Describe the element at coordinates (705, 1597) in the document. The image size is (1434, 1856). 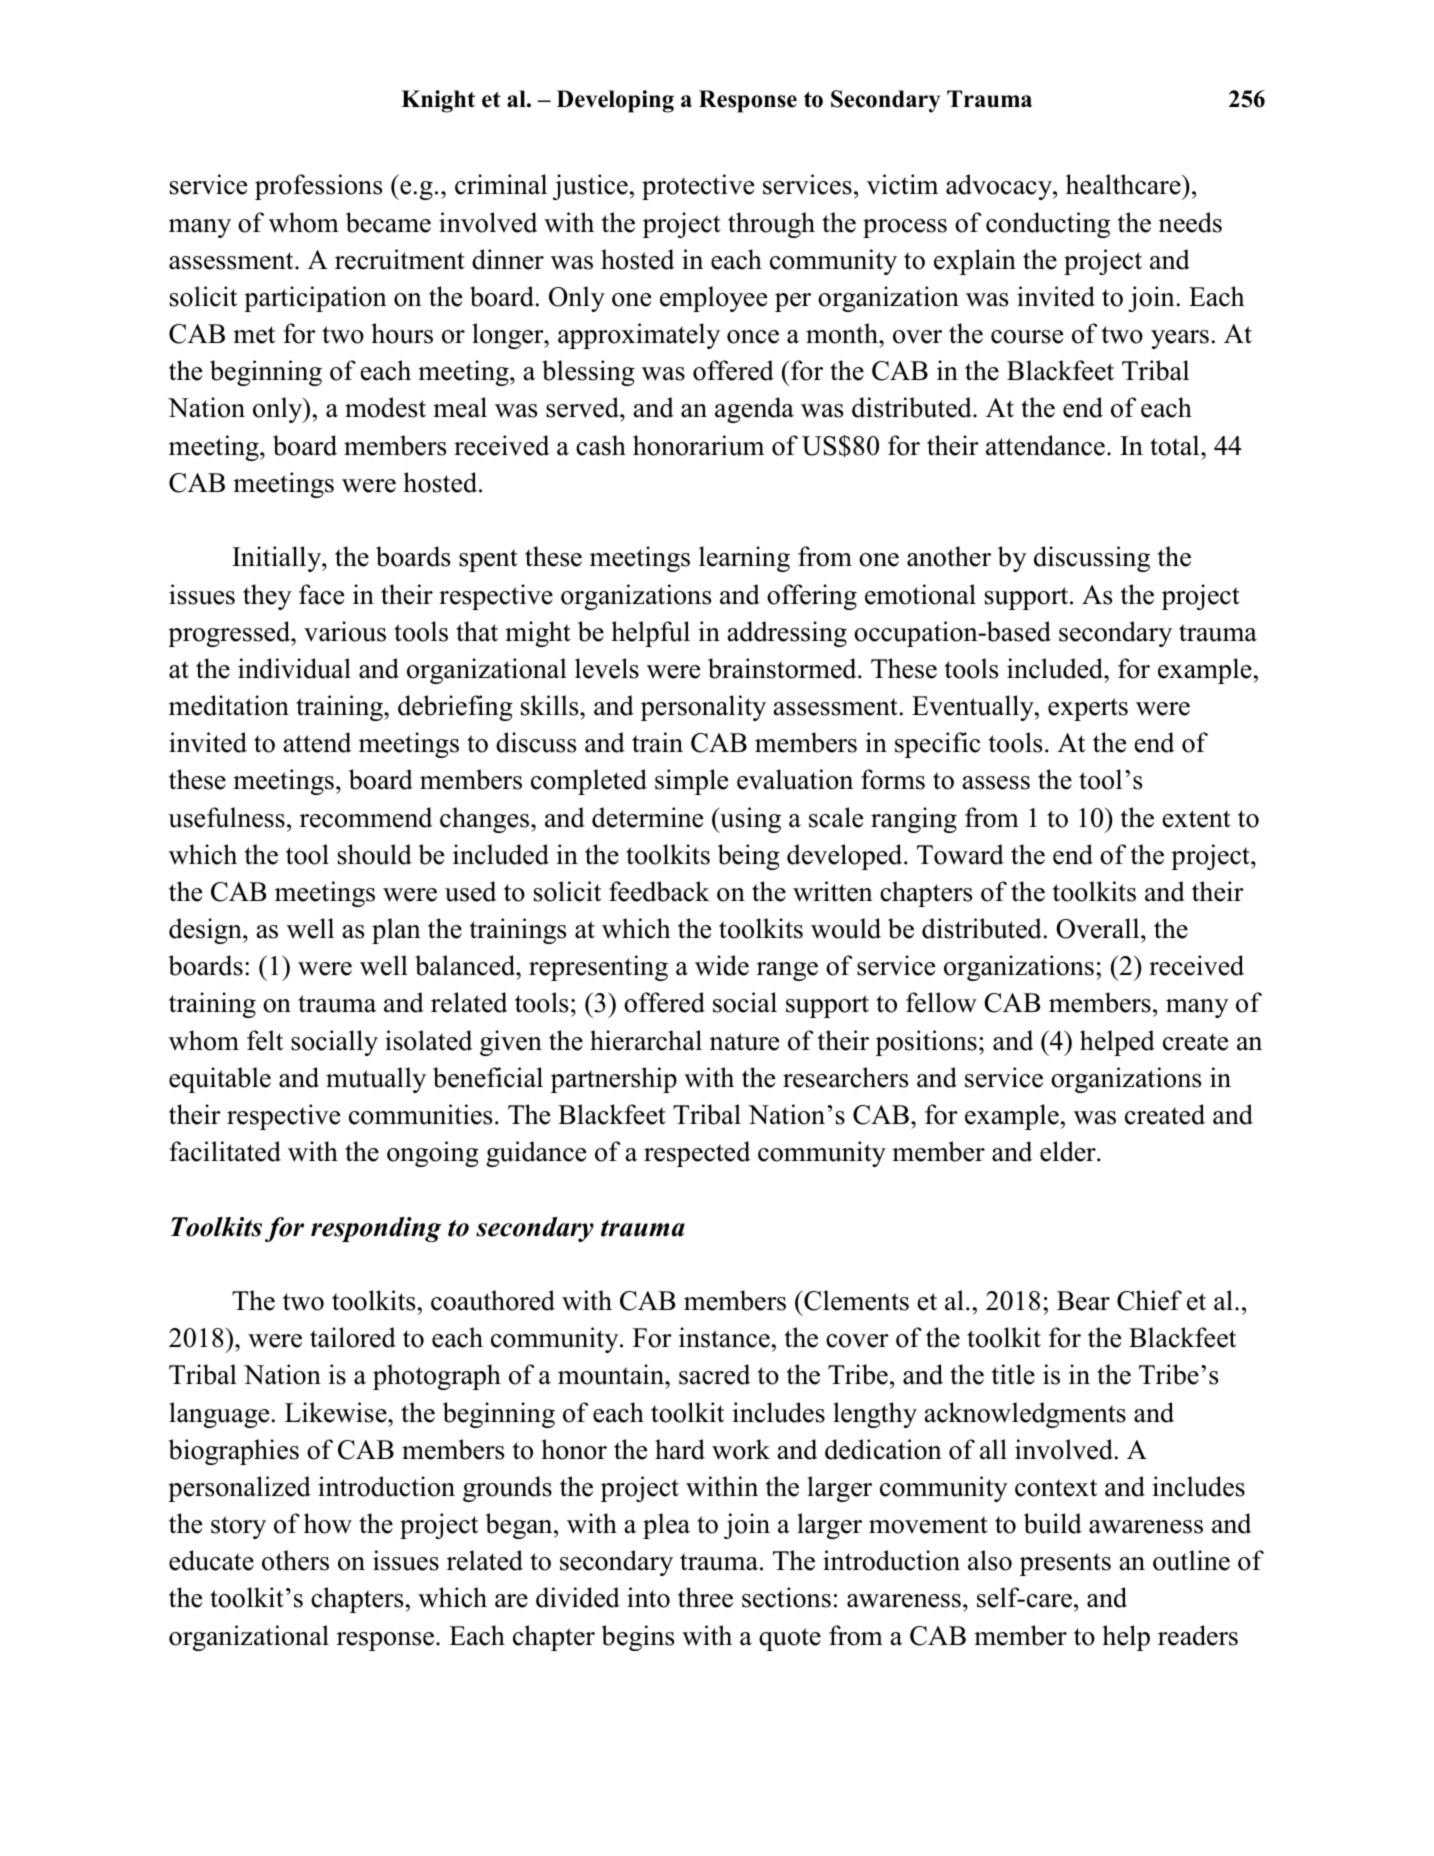
I see `three` at that location.
